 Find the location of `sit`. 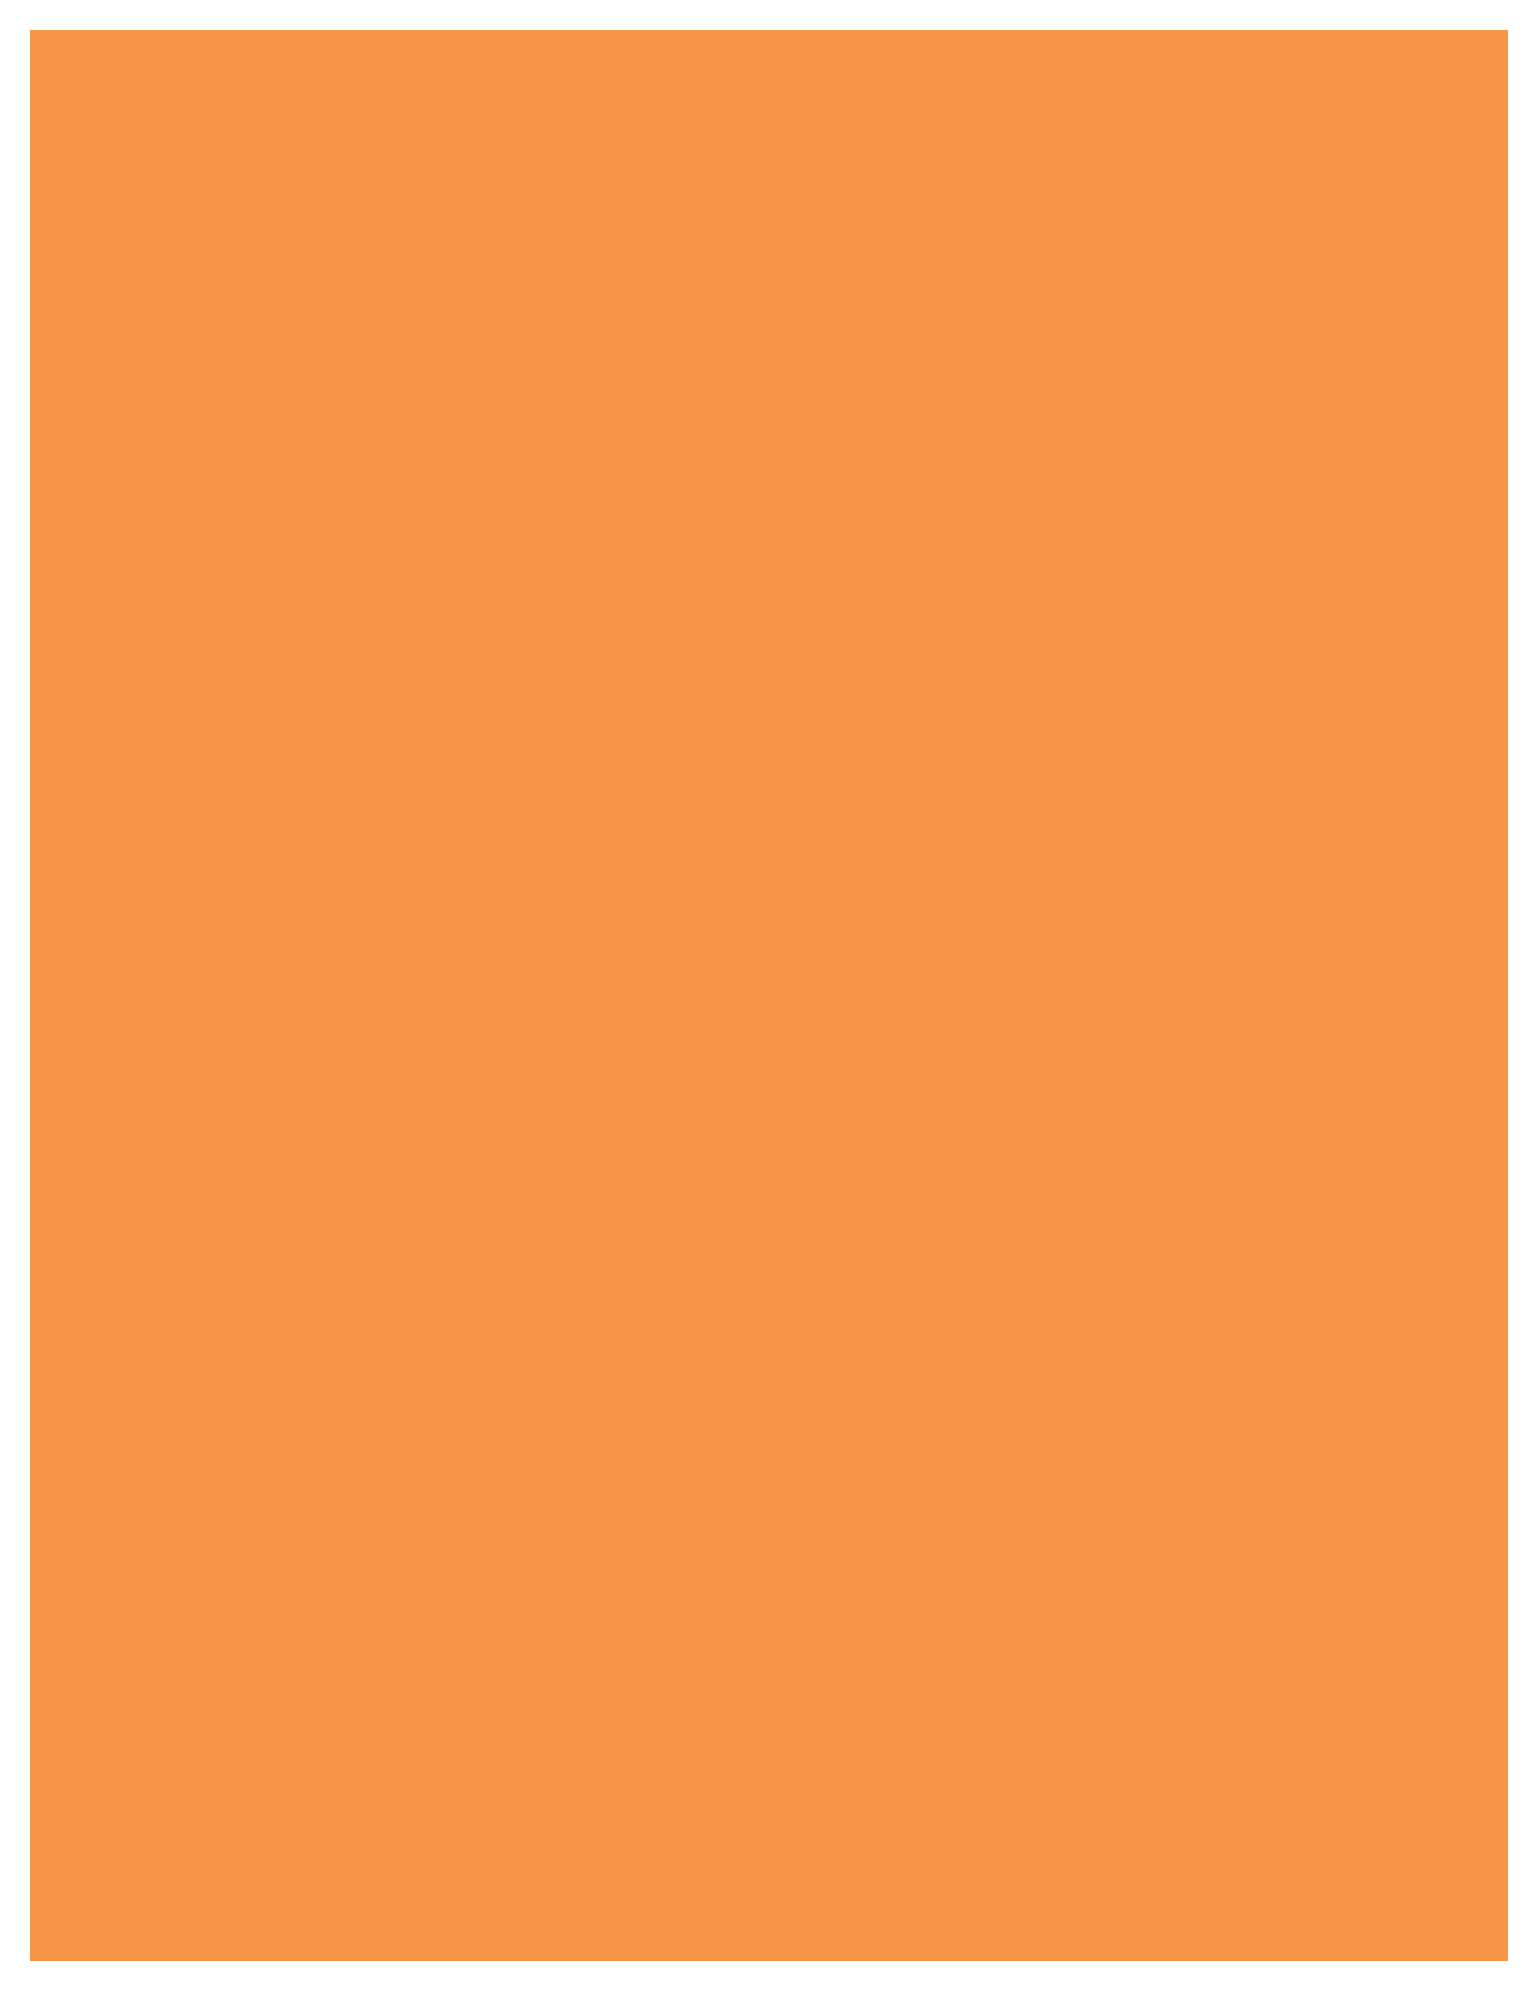

sit is located at coordinates (831, 622).
